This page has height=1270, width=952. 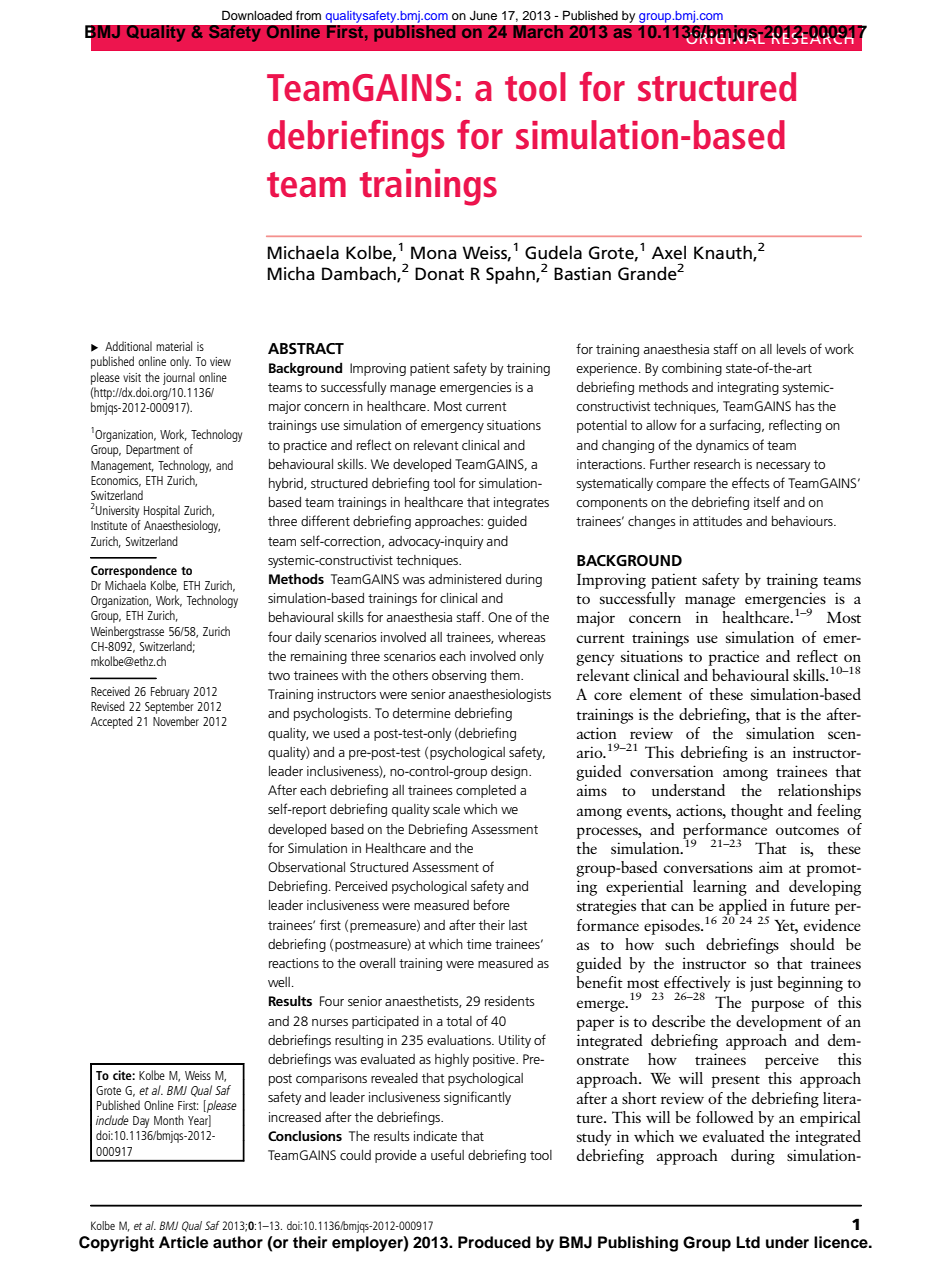 What do you see at coordinates (757, 812) in the page?
I see `thought` at bounding box center [757, 812].
